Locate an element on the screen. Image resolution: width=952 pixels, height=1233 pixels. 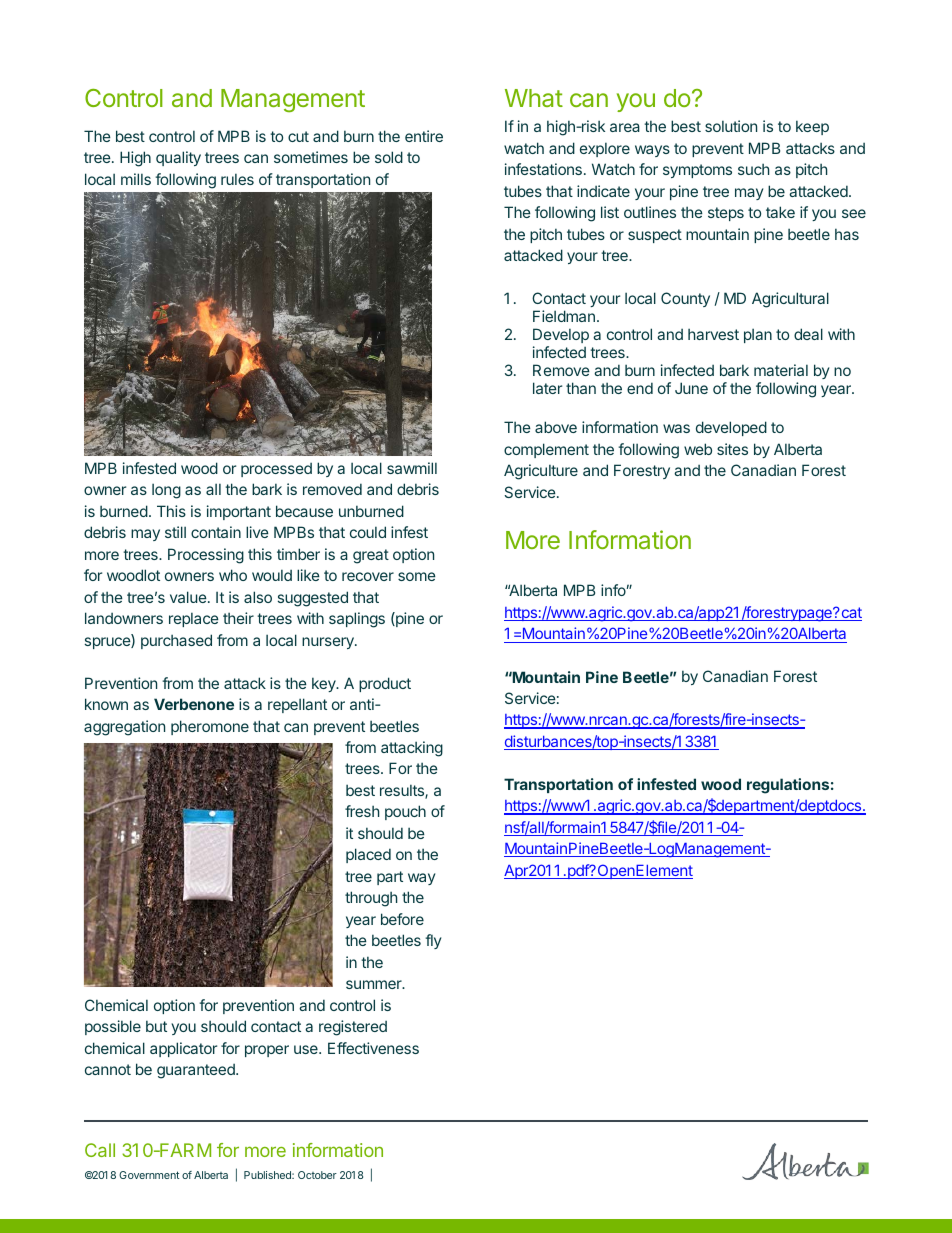
purchased is located at coordinates (176, 641).
